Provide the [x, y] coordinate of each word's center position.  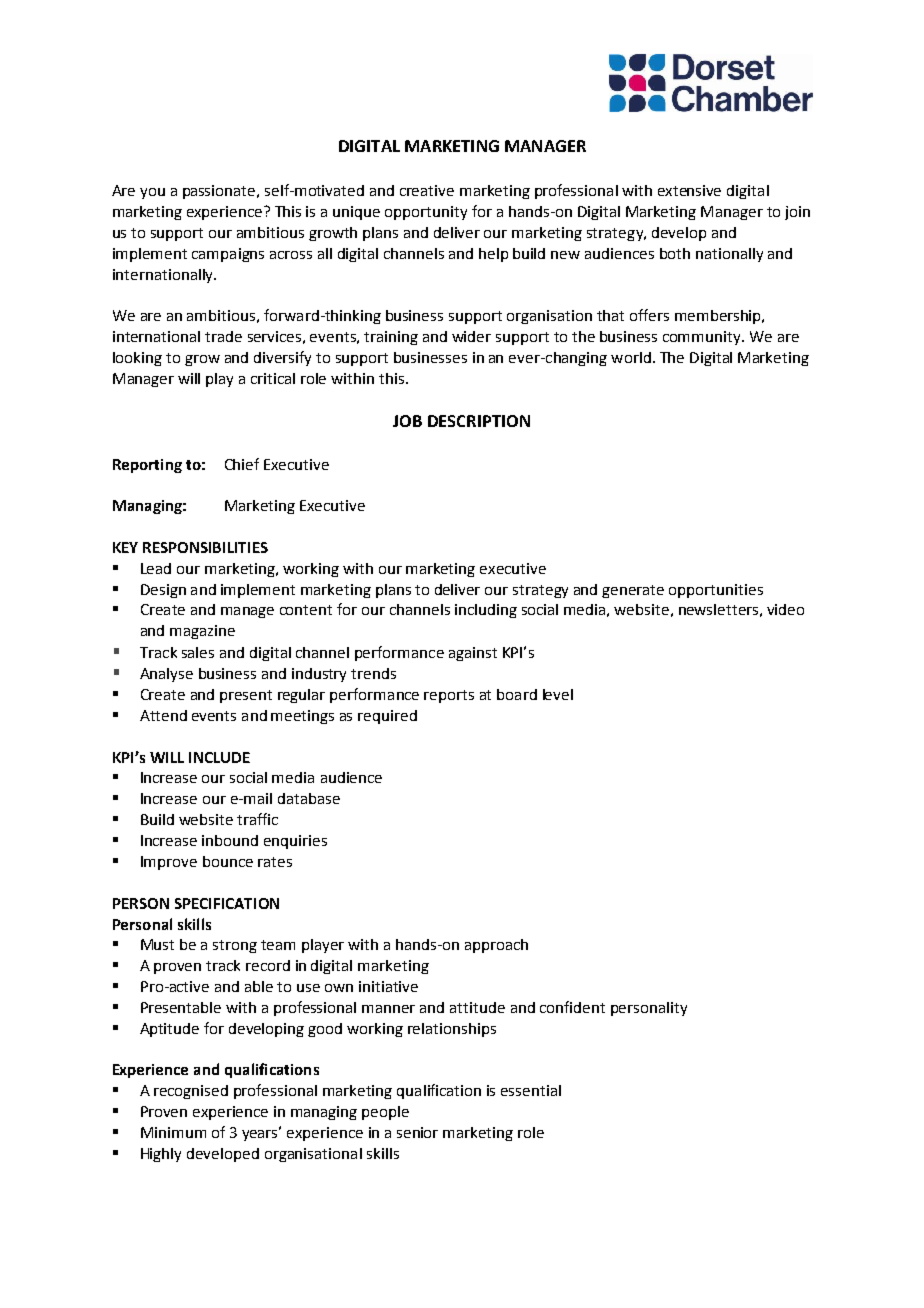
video [785, 609]
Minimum [173, 1132]
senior [417, 1132]
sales [198, 652]
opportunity [426, 213]
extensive [689, 190]
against [473, 654]
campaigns [228, 255]
